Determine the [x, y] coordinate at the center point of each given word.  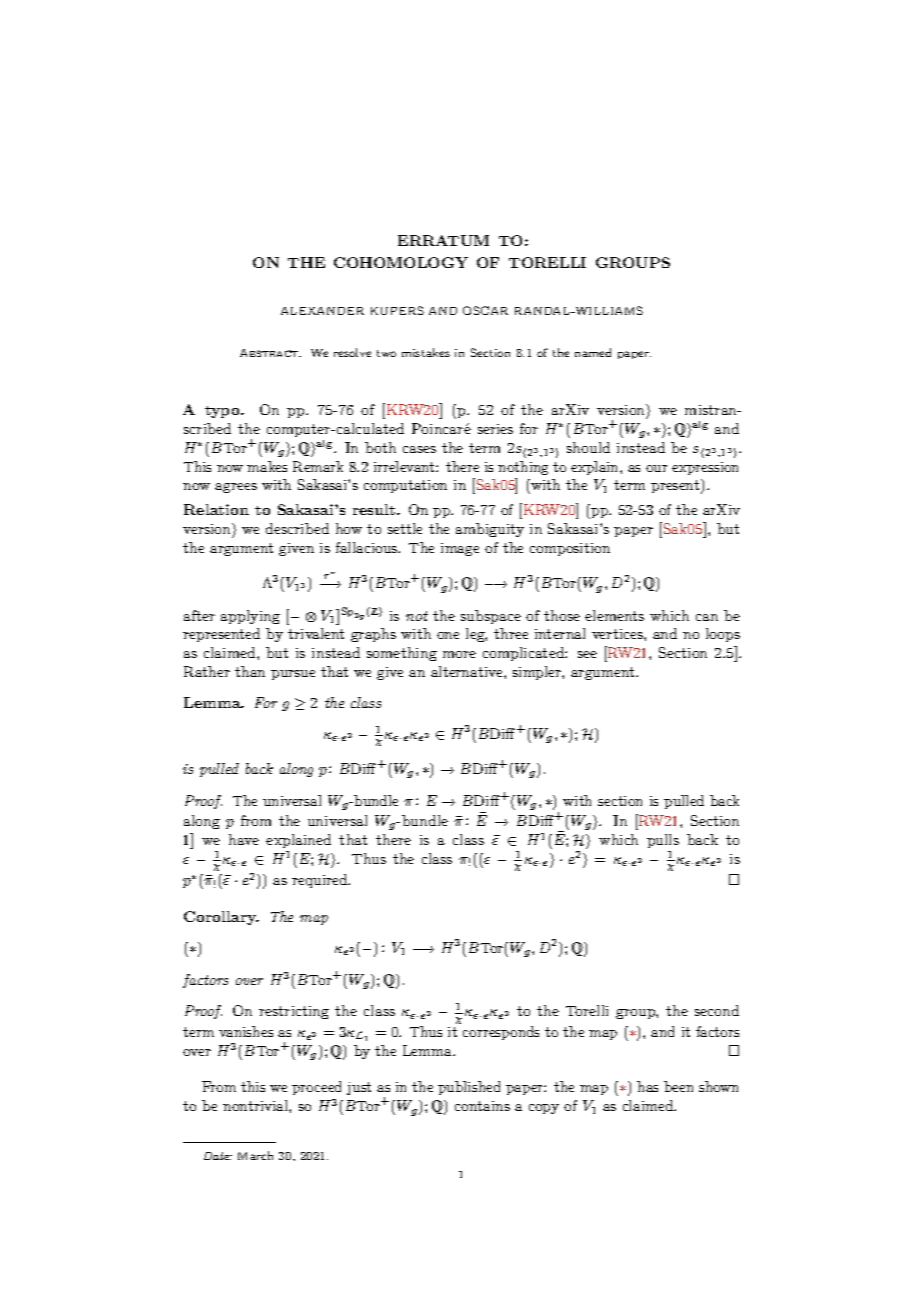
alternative [468, 671]
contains [482, 1106]
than [250, 671]
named [593, 352]
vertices [618, 634]
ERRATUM [443, 240]
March [255, 1155]
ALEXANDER [322, 311]
